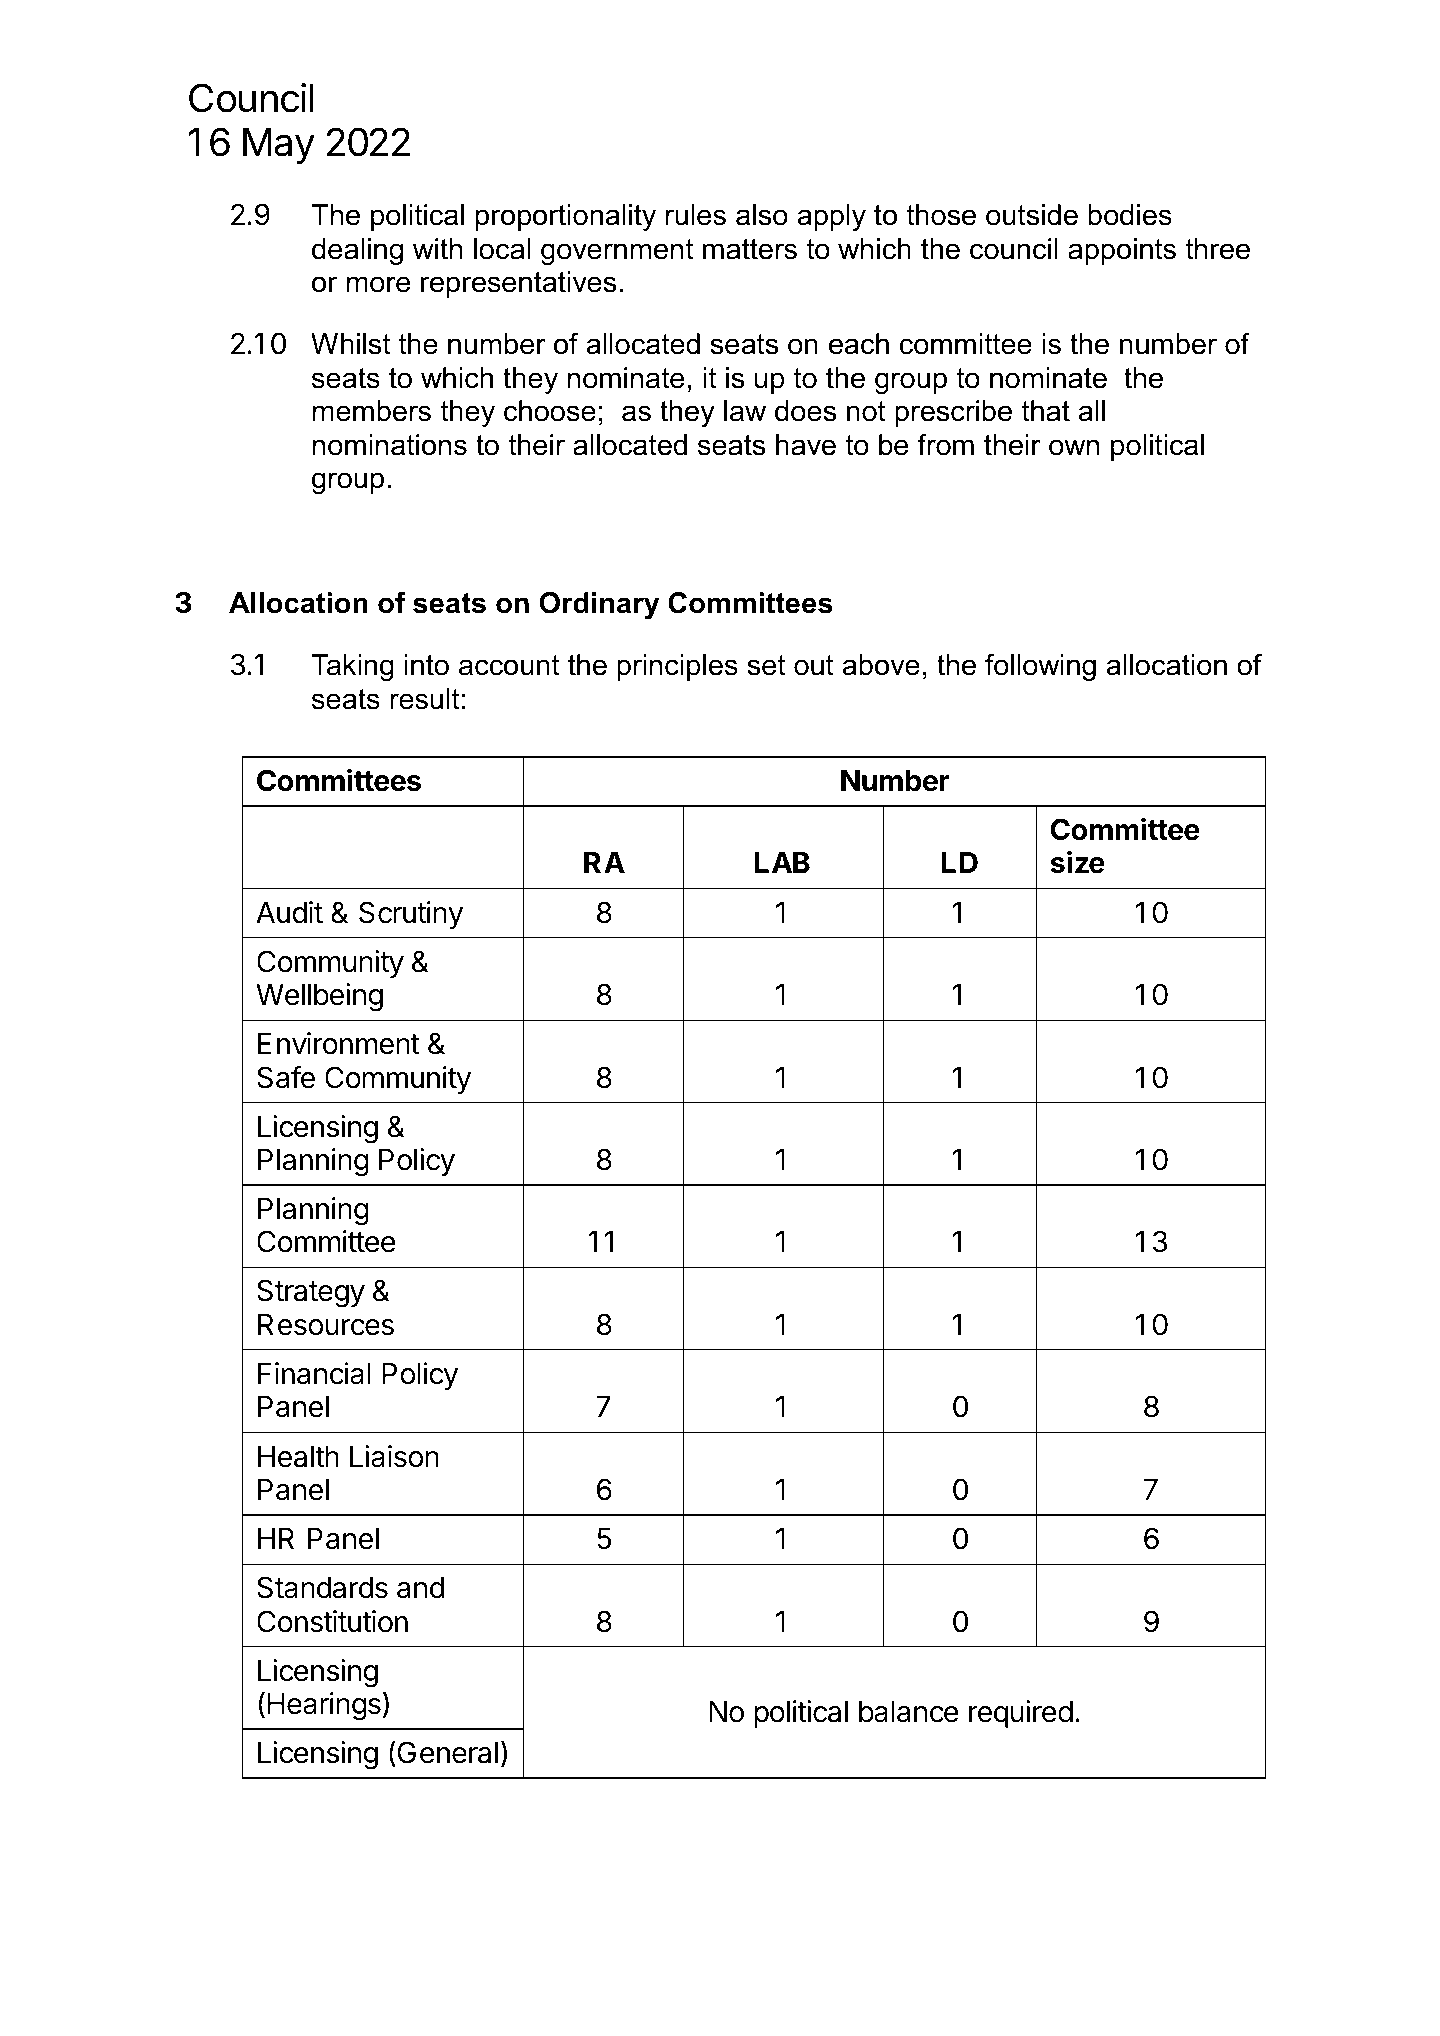  Describe the element at coordinates (1130, 215) in the screenshot. I see `bodies` at that location.
